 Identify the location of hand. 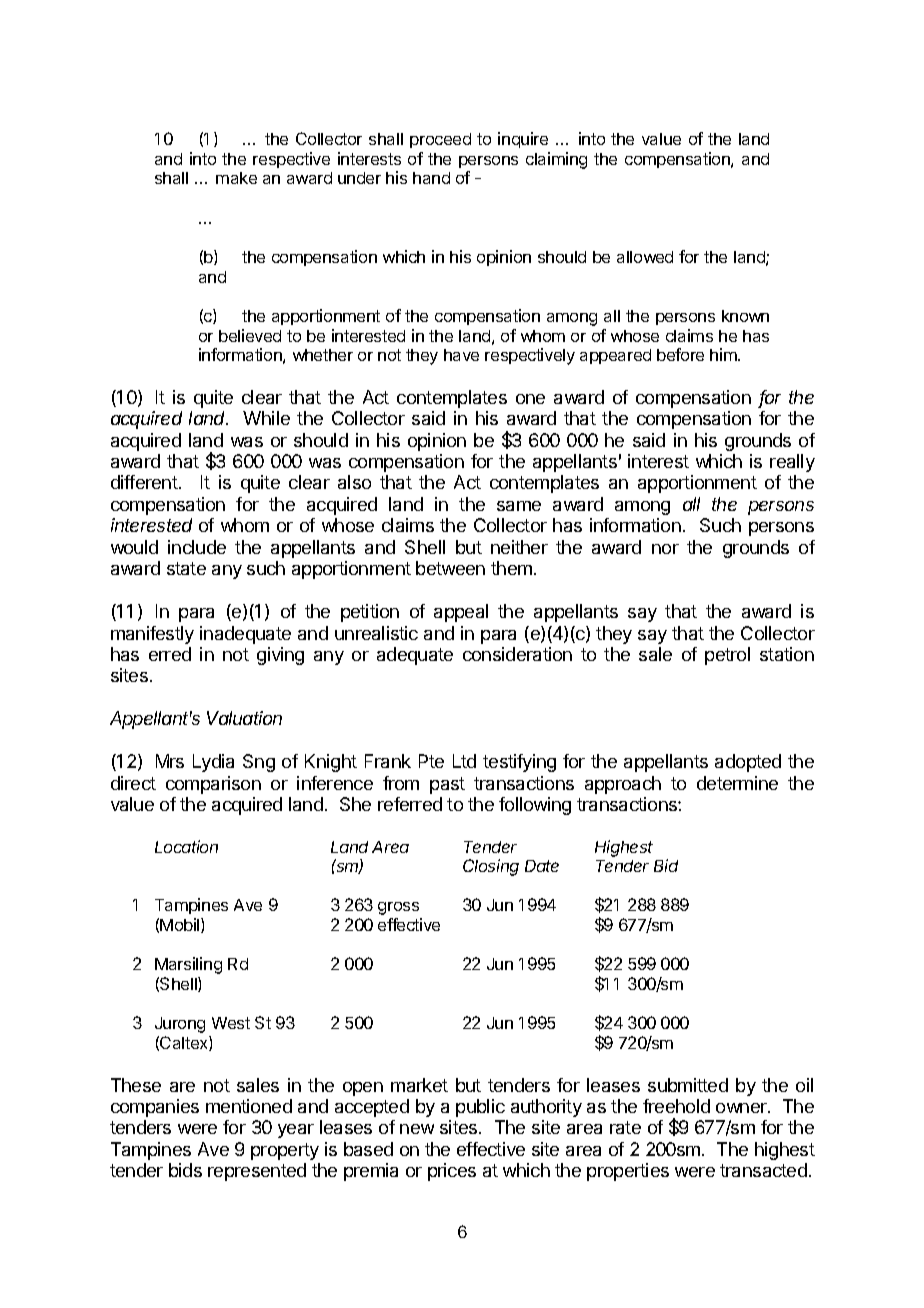
(431, 178).
